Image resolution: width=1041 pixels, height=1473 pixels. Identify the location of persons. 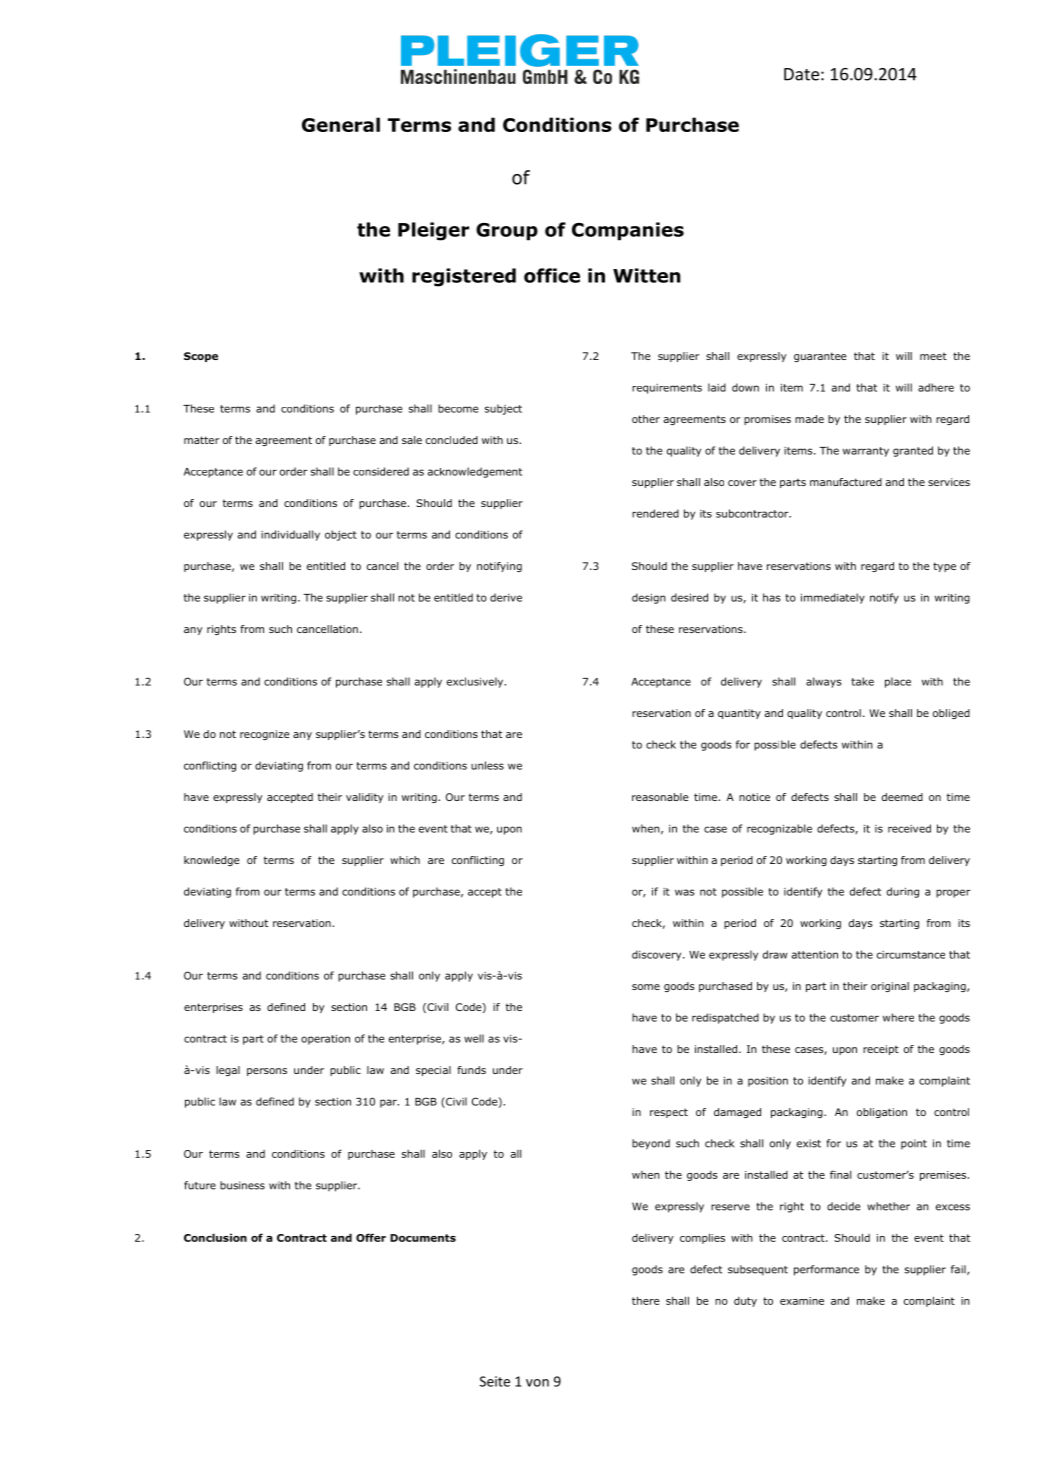
(267, 1072).
